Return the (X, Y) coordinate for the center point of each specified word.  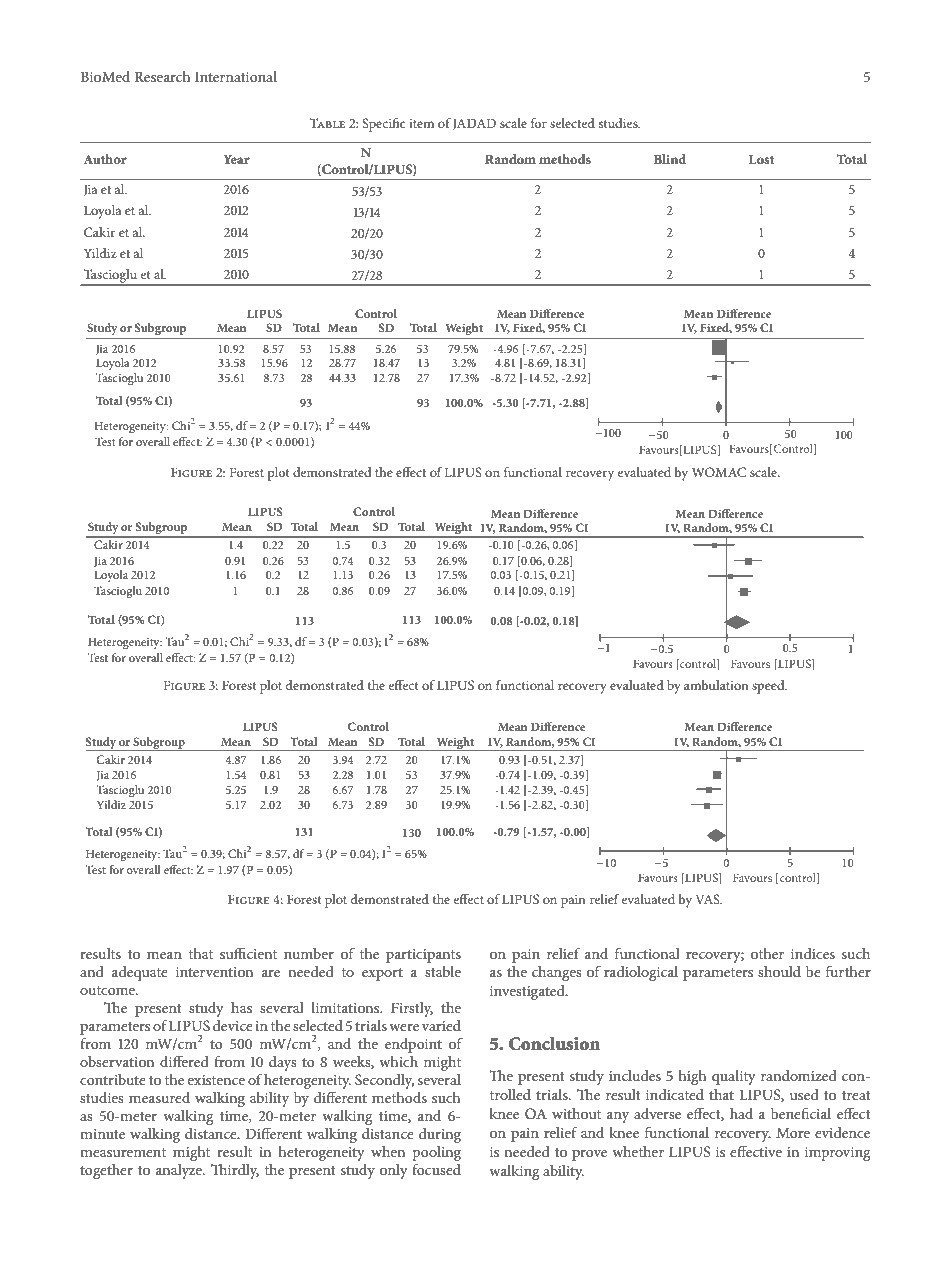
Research (162, 76)
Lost (762, 159)
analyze (180, 1171)
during (440, 1135)
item (421, 123)
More (793, 1132)
